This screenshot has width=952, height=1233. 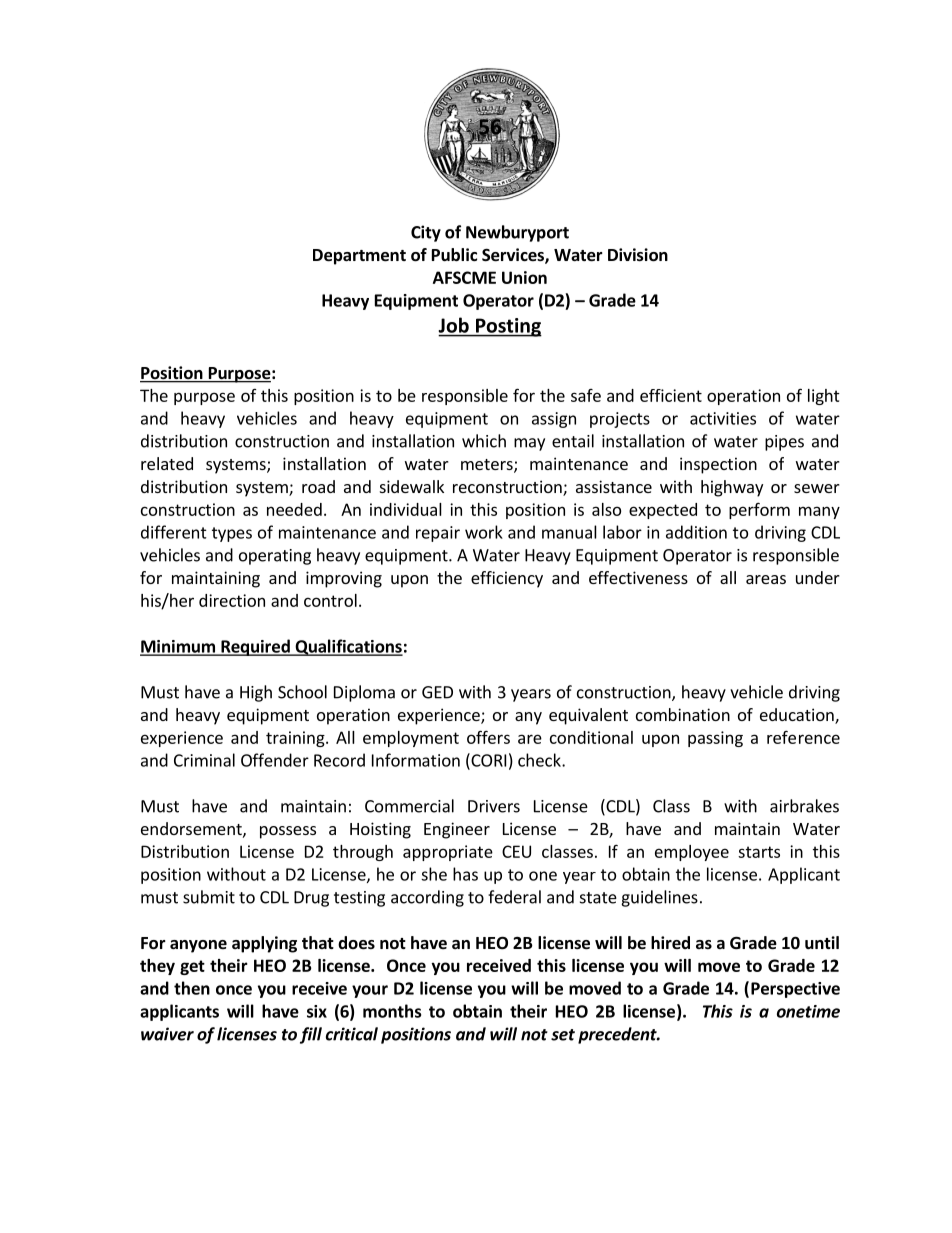 I want to click on Drivers, so click(x=494, y=806).
